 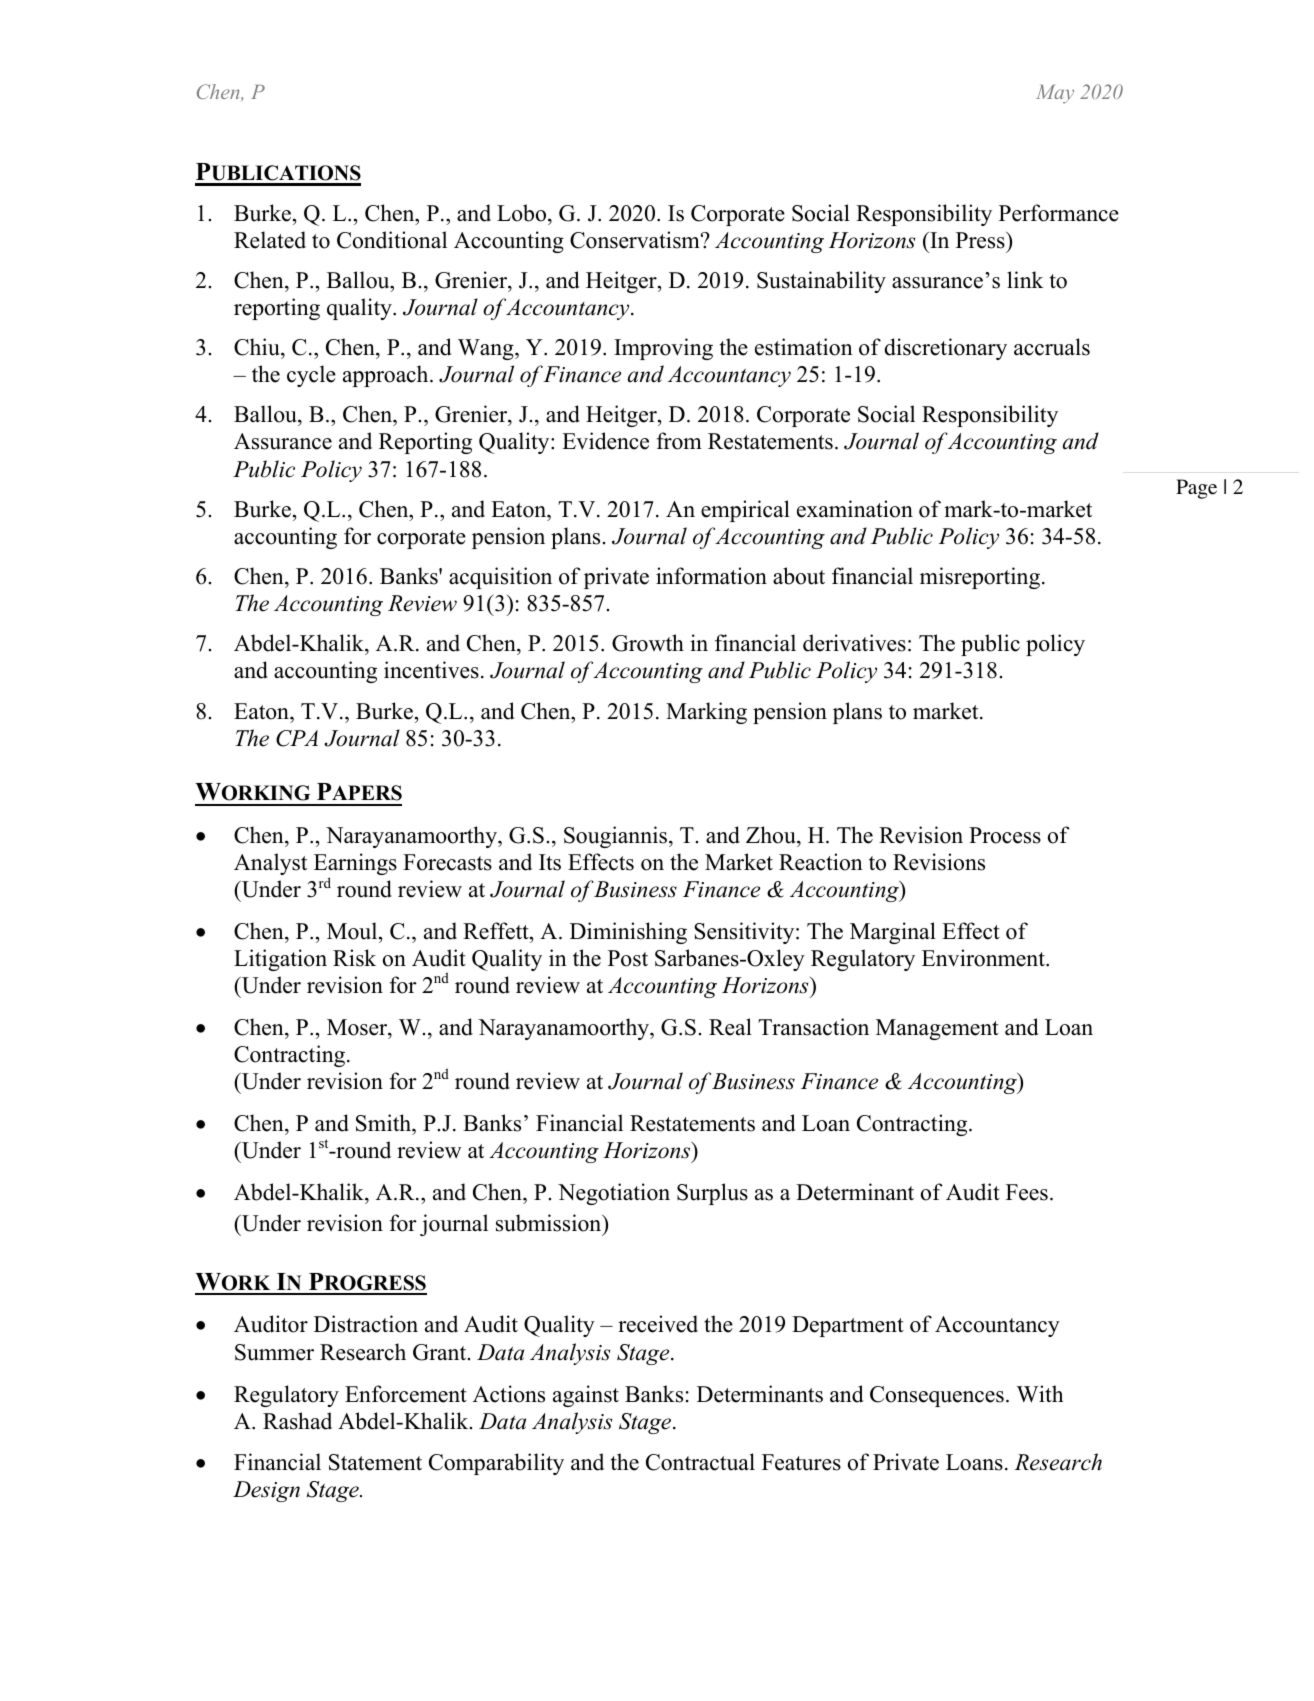 I want to click on Sensitivity, so click(x=745, y=933).
